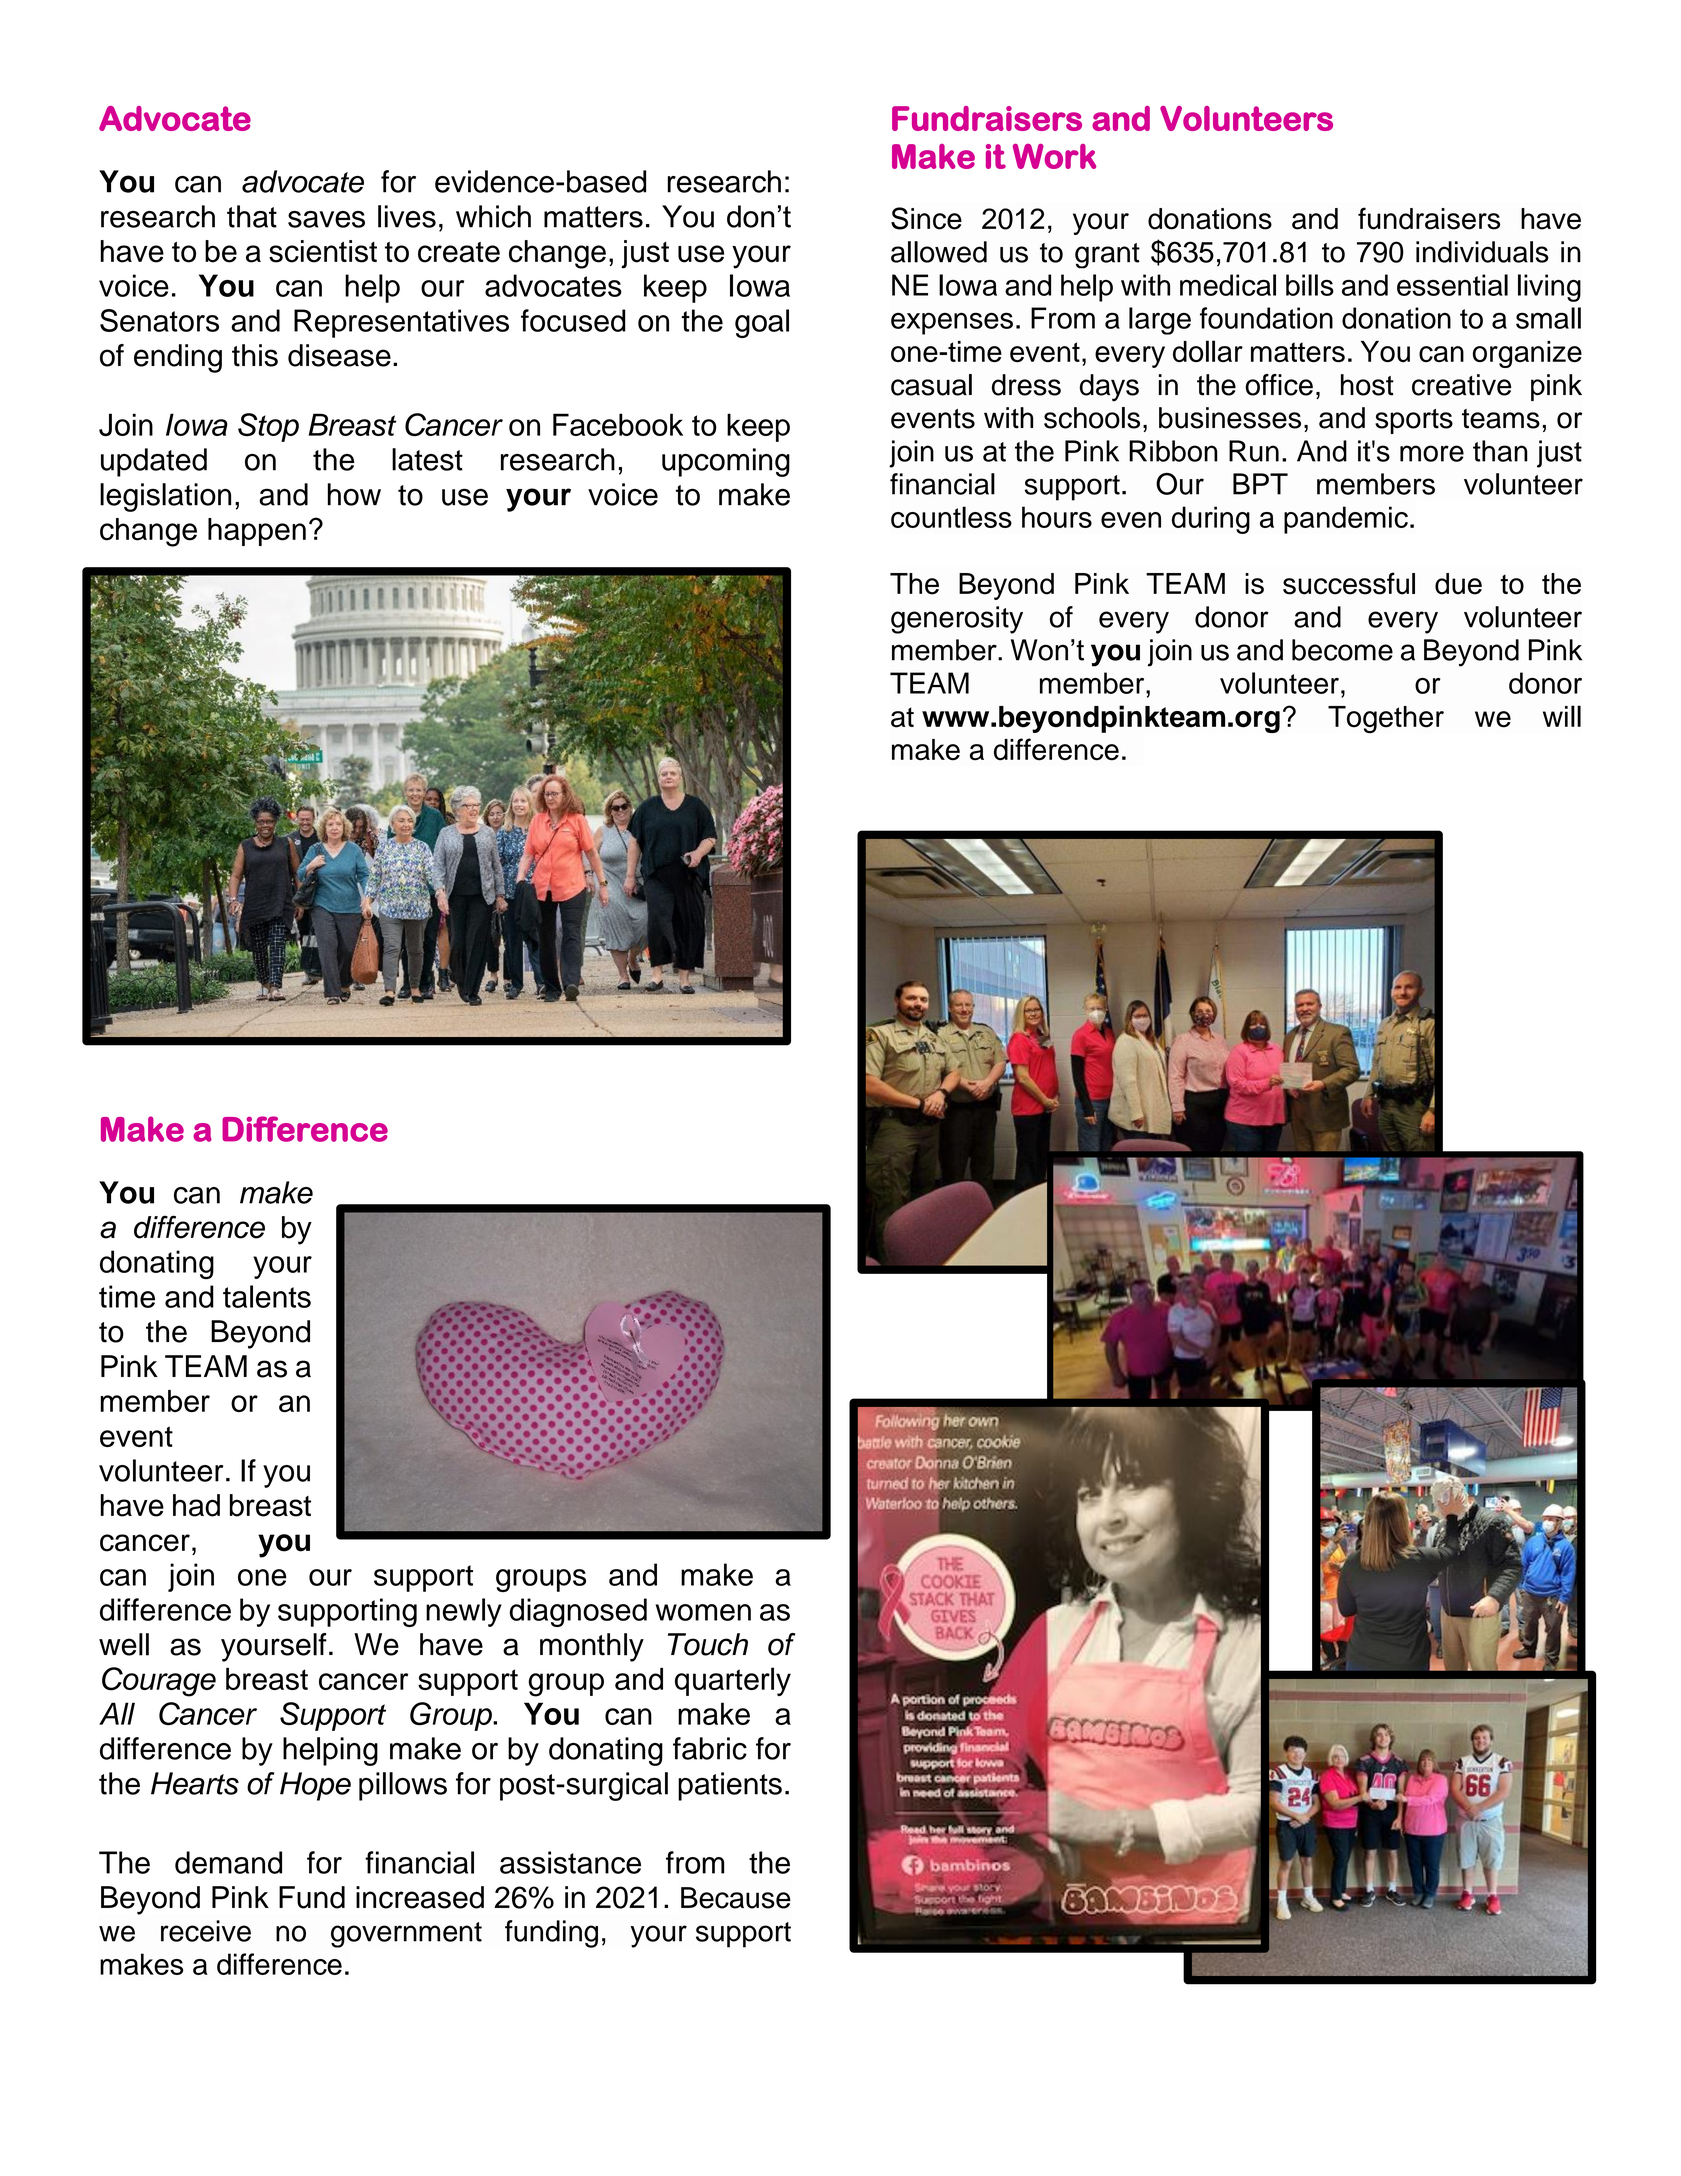  What do you see at coordinates (196, 1505) in the page?
I see `had` at bounding box center [196, 1505].
